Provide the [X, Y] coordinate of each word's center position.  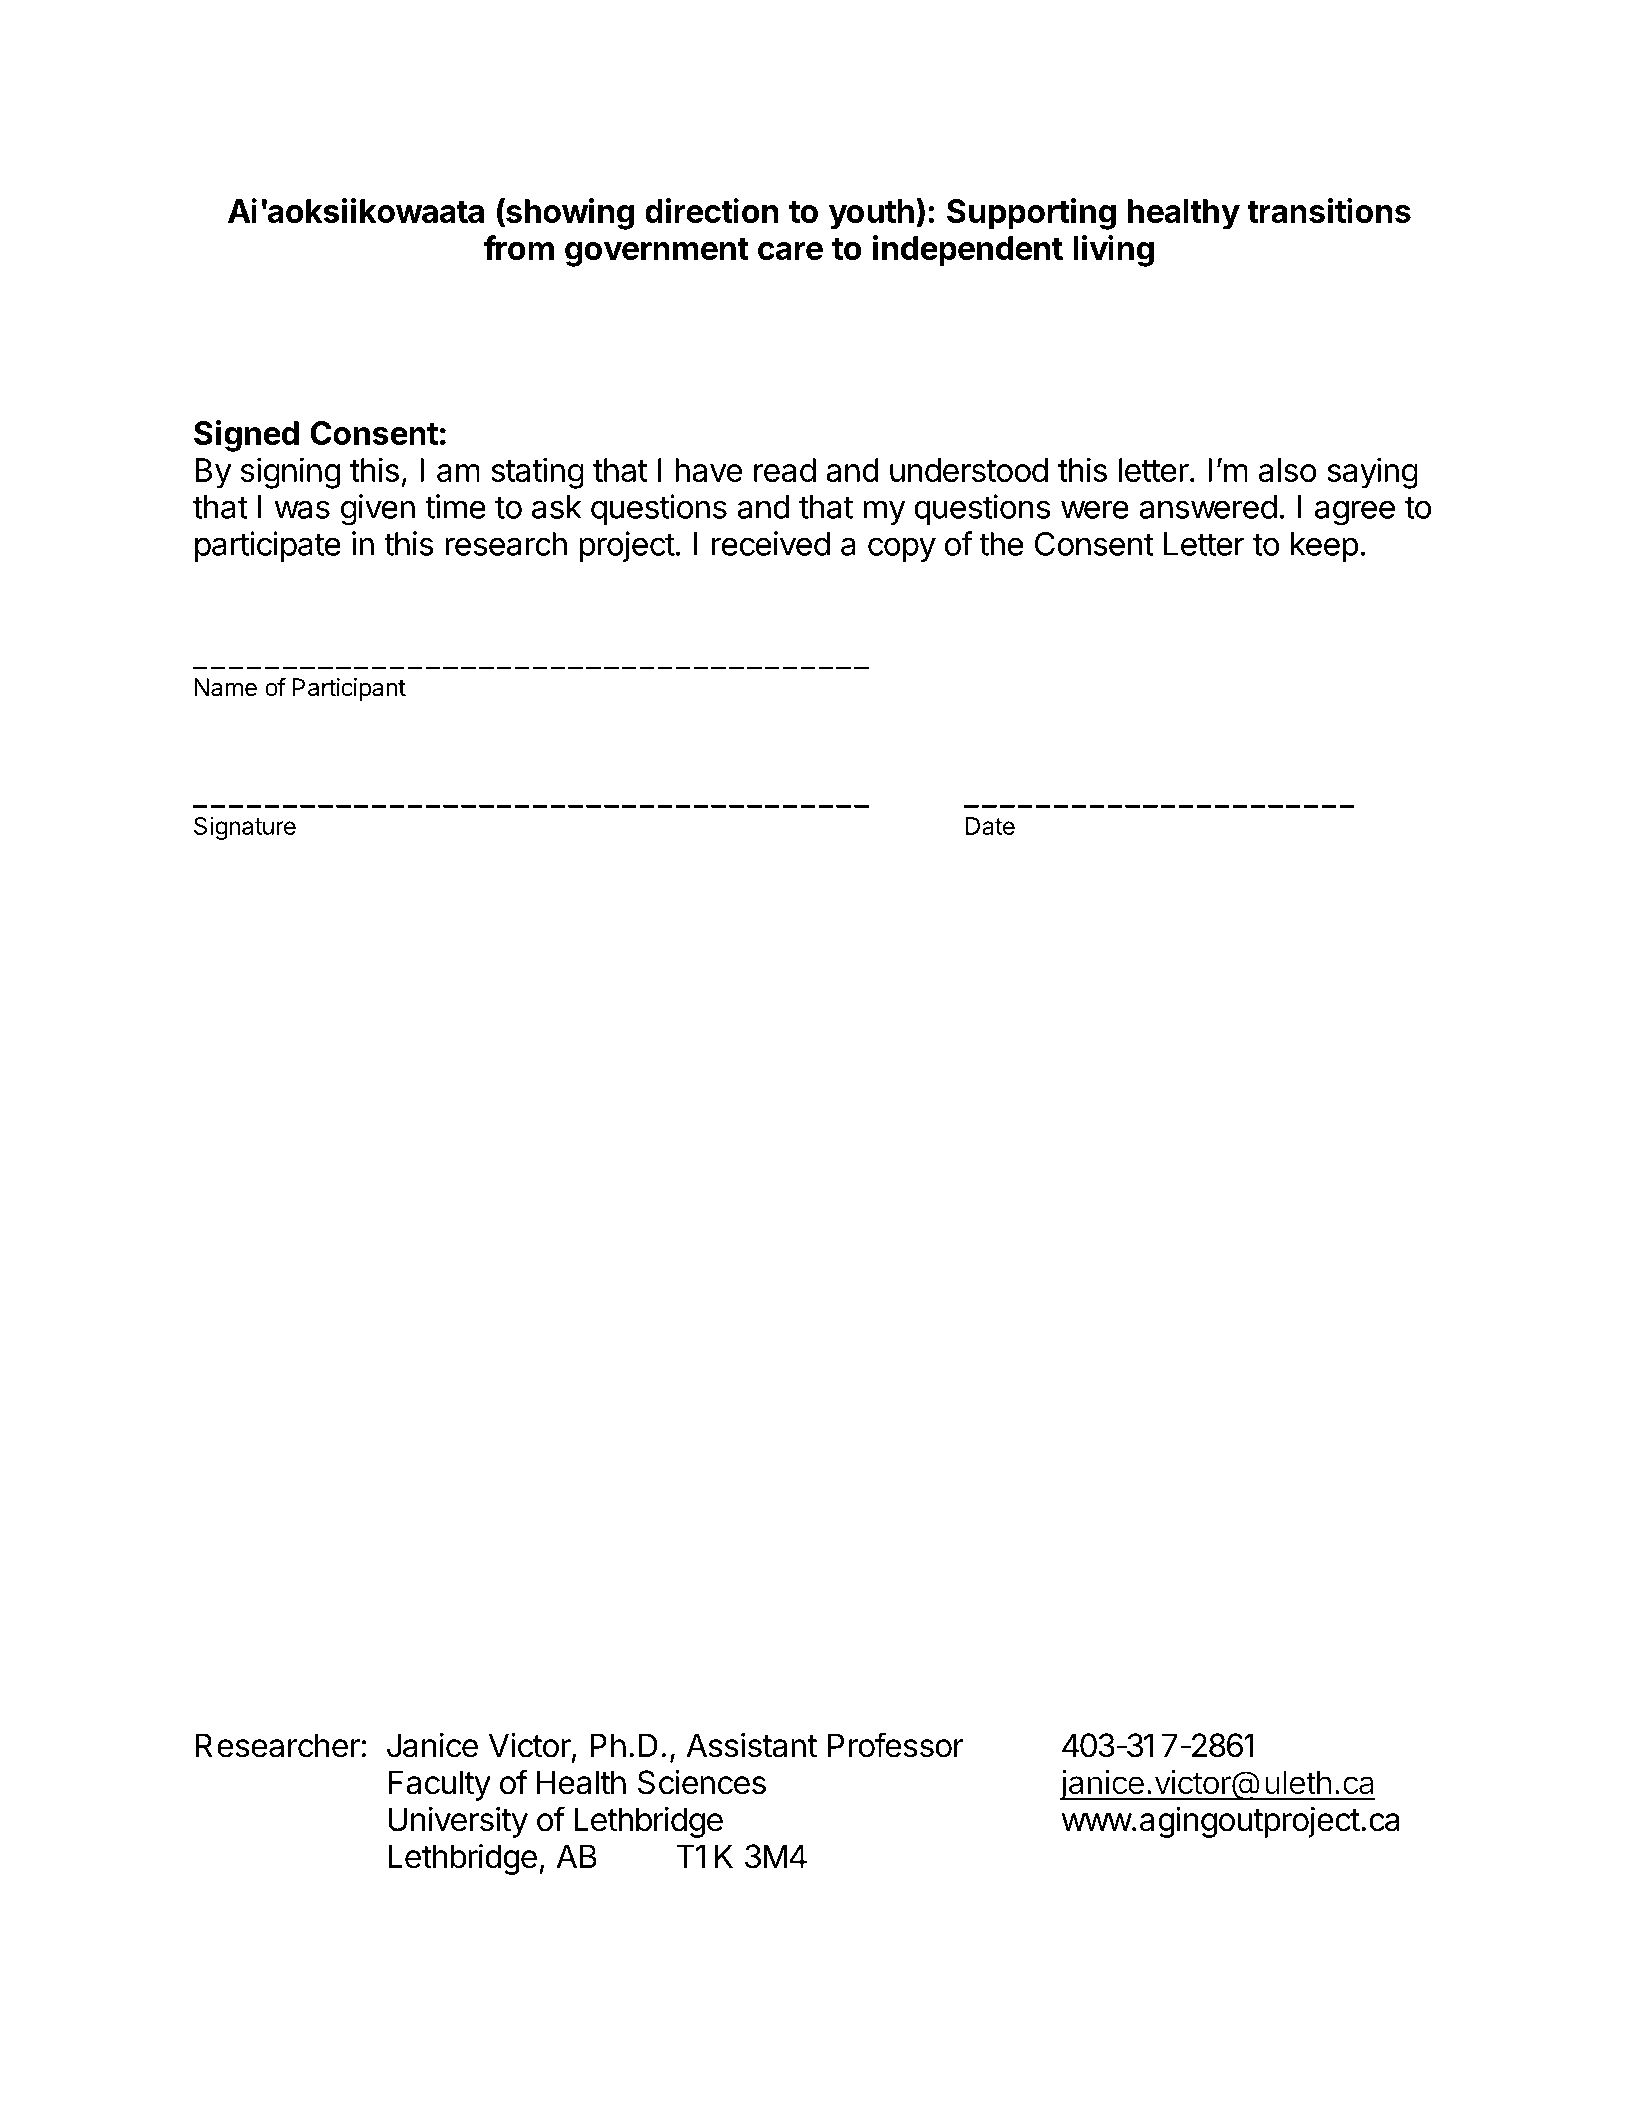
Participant [349, 689]
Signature [245, 828]
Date [990, 826]
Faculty [439, 1785]
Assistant [751, 1745]
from [519, 247]
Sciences [702, 1782]
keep [1325, 547]
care [790, 251]
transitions [1329, 210]
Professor [896, 1745]
